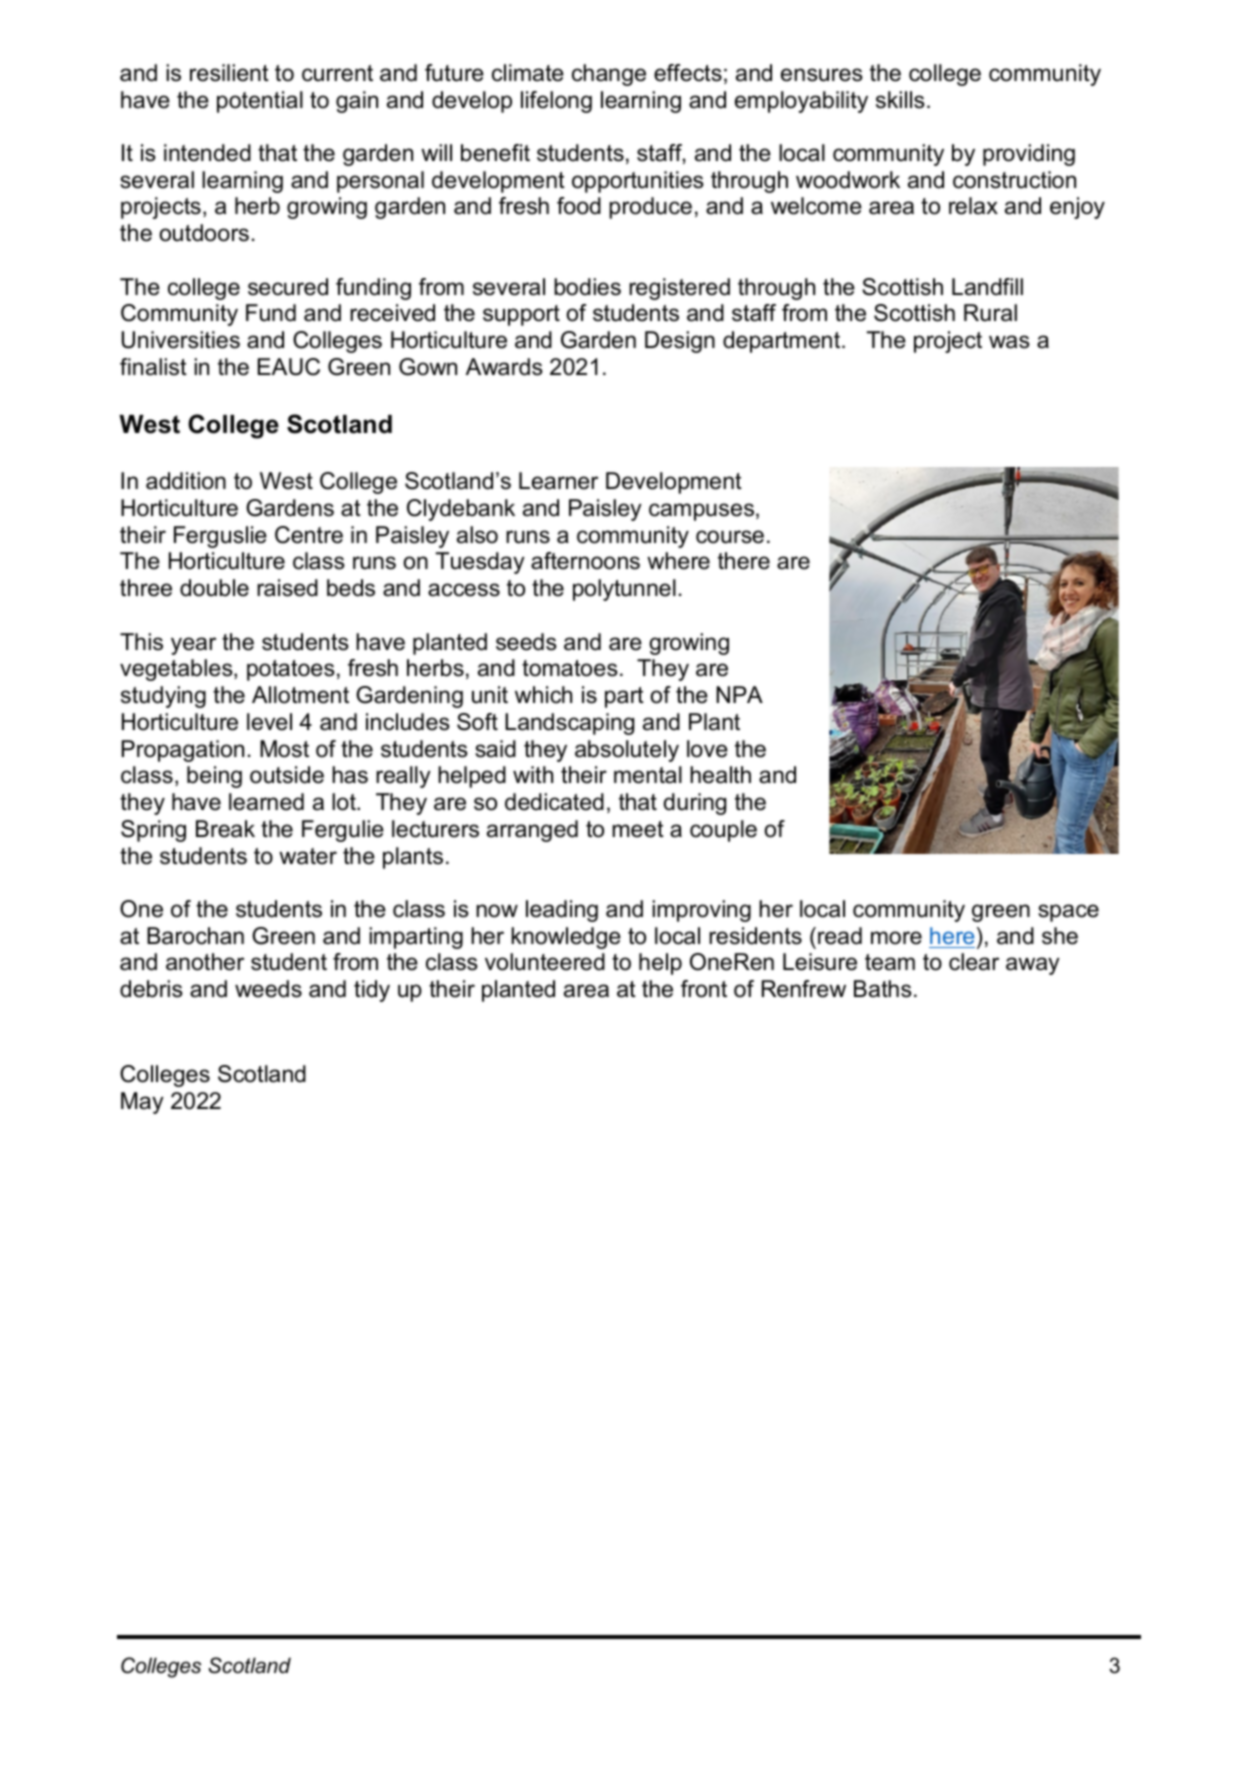 This screenshot has width=1258, height=1779. What do you see at coordinates (627, 751) in the screenshot?
I see `absolutely` at bounding box center [627, 751].
